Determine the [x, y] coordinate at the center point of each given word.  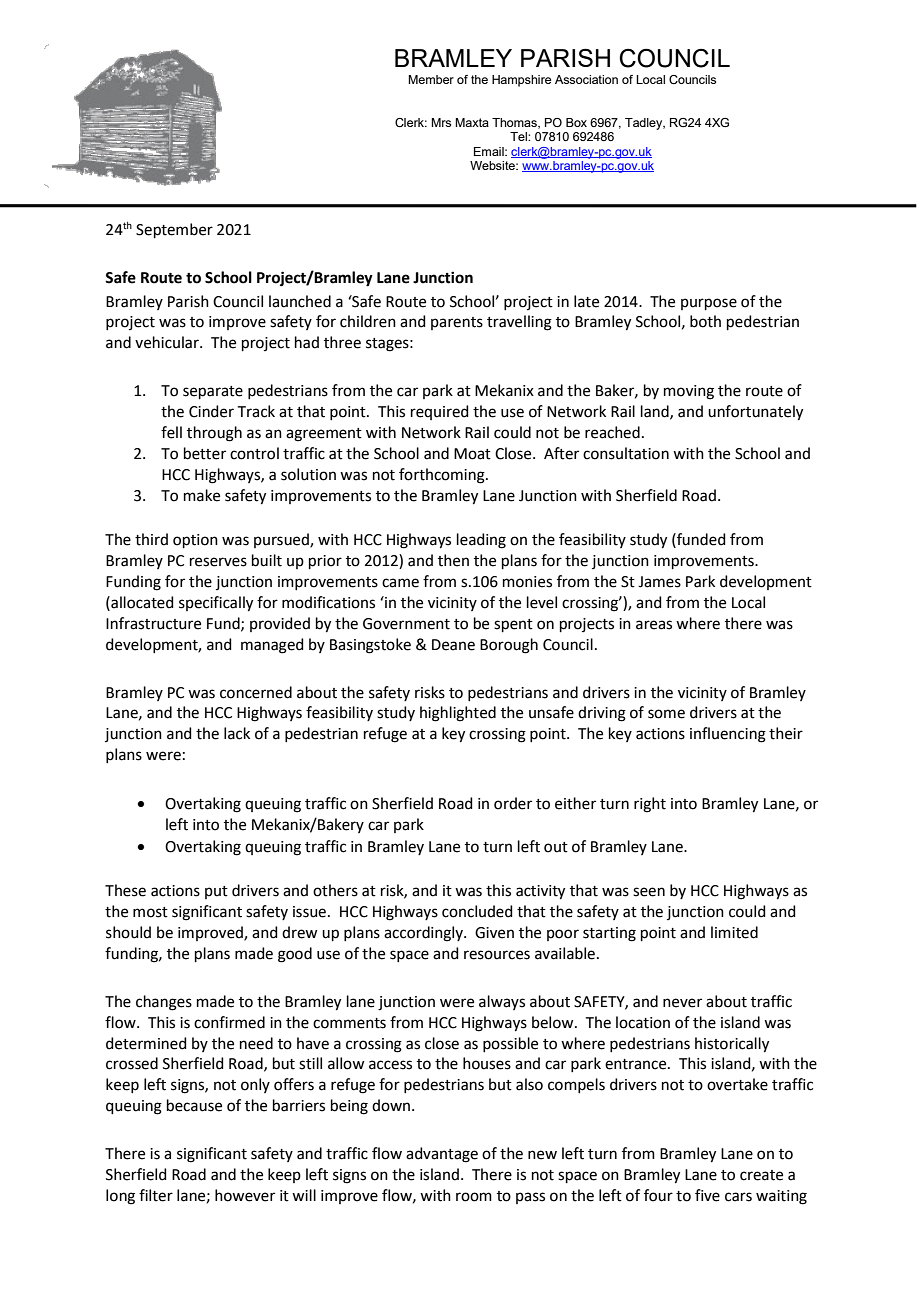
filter [156, 1195]
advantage [442, 1155]
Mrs [441, 122]
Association [586, 79]
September [174, 230]
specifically [216, 604]
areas [654, 625]
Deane [453, 645]
